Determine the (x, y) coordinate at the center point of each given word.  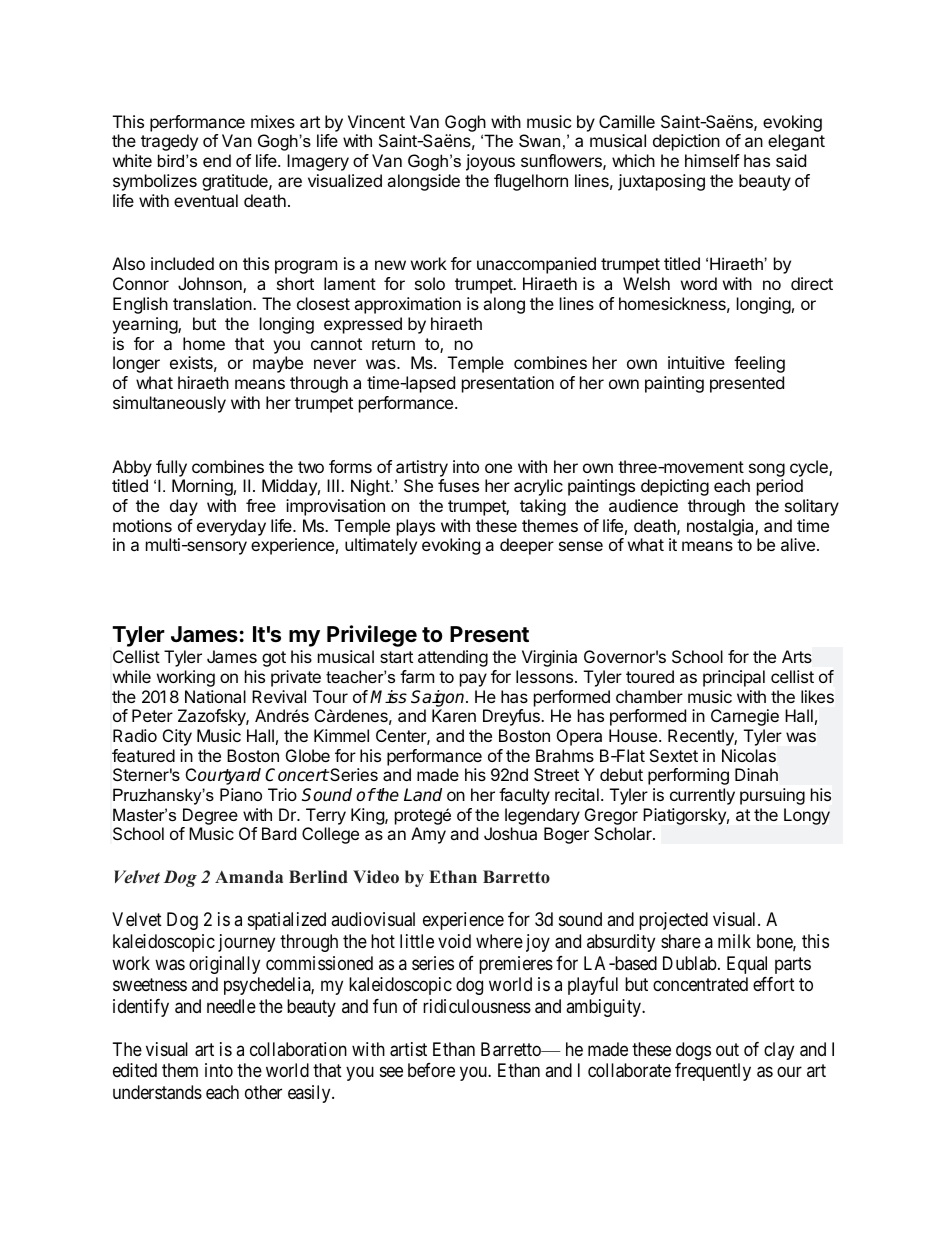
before (431, 1070)
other (263, 1092)
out (727, 1049)
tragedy (169, 142)
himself (712, 160)
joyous (490, 162)
